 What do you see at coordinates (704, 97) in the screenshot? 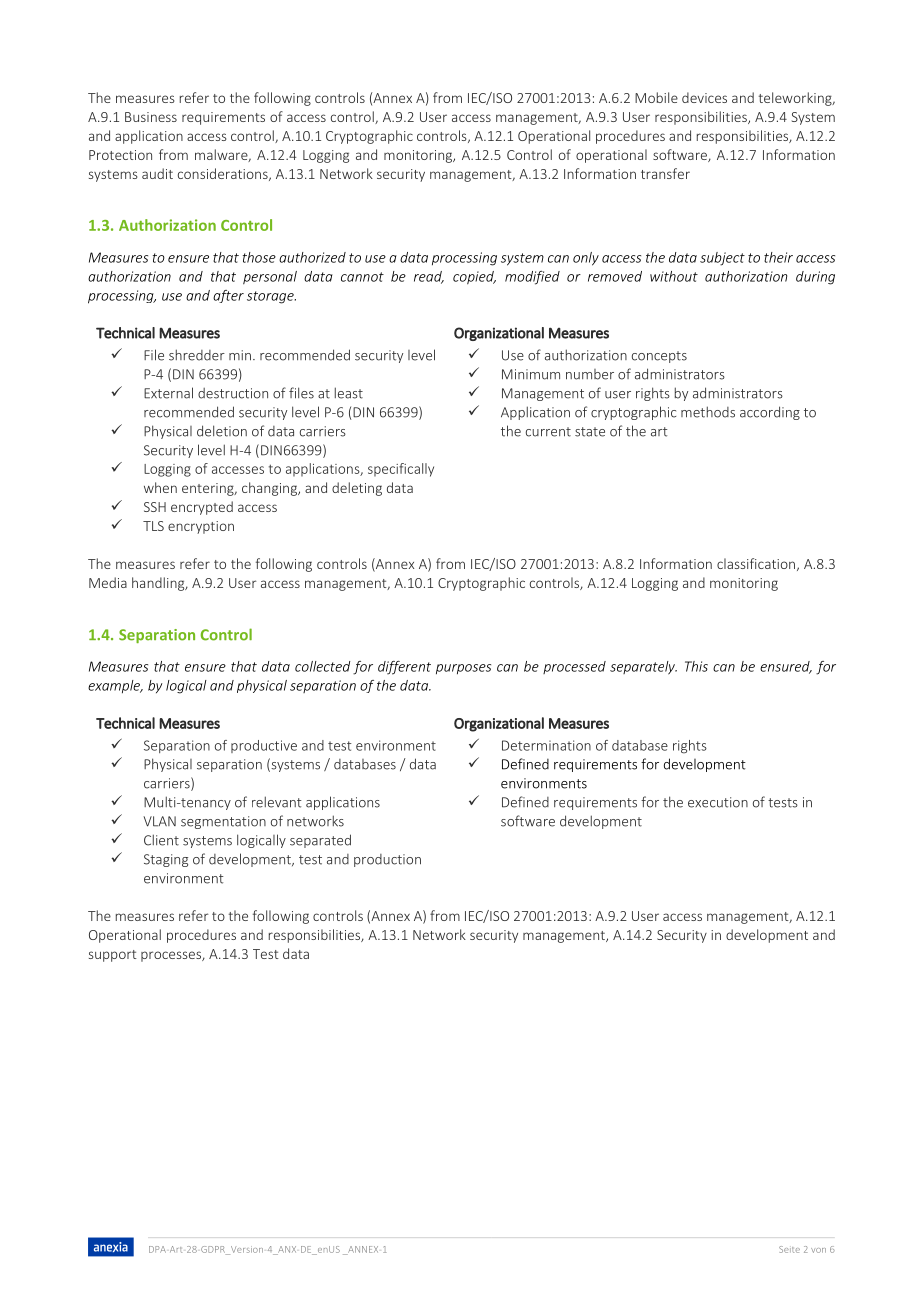
I see `devices` at bounding box center [704, 97].
